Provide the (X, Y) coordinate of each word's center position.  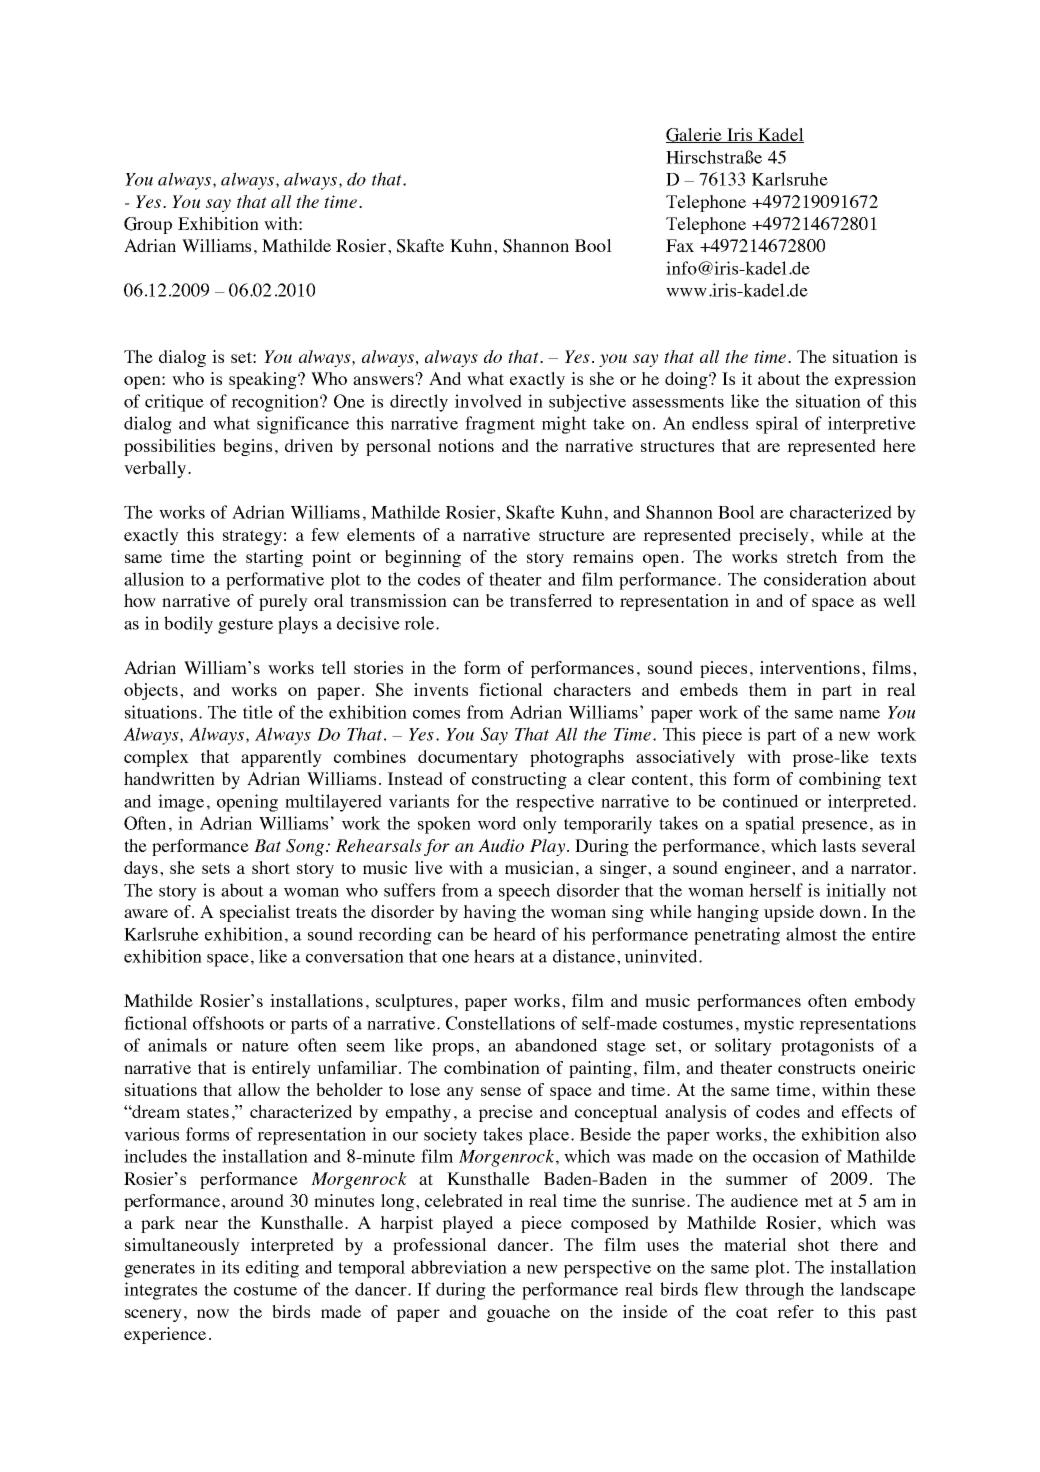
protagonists (827, 1047)
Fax (680, 245)
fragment (500, 425)
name (859, 714)
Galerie (695, 135)
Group (148, 225)
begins (247, 447)
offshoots (228, 1023)
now (213, 1313)
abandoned (556, 1045)
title (258, 712)
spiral (777, 425)
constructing (519, 780)
